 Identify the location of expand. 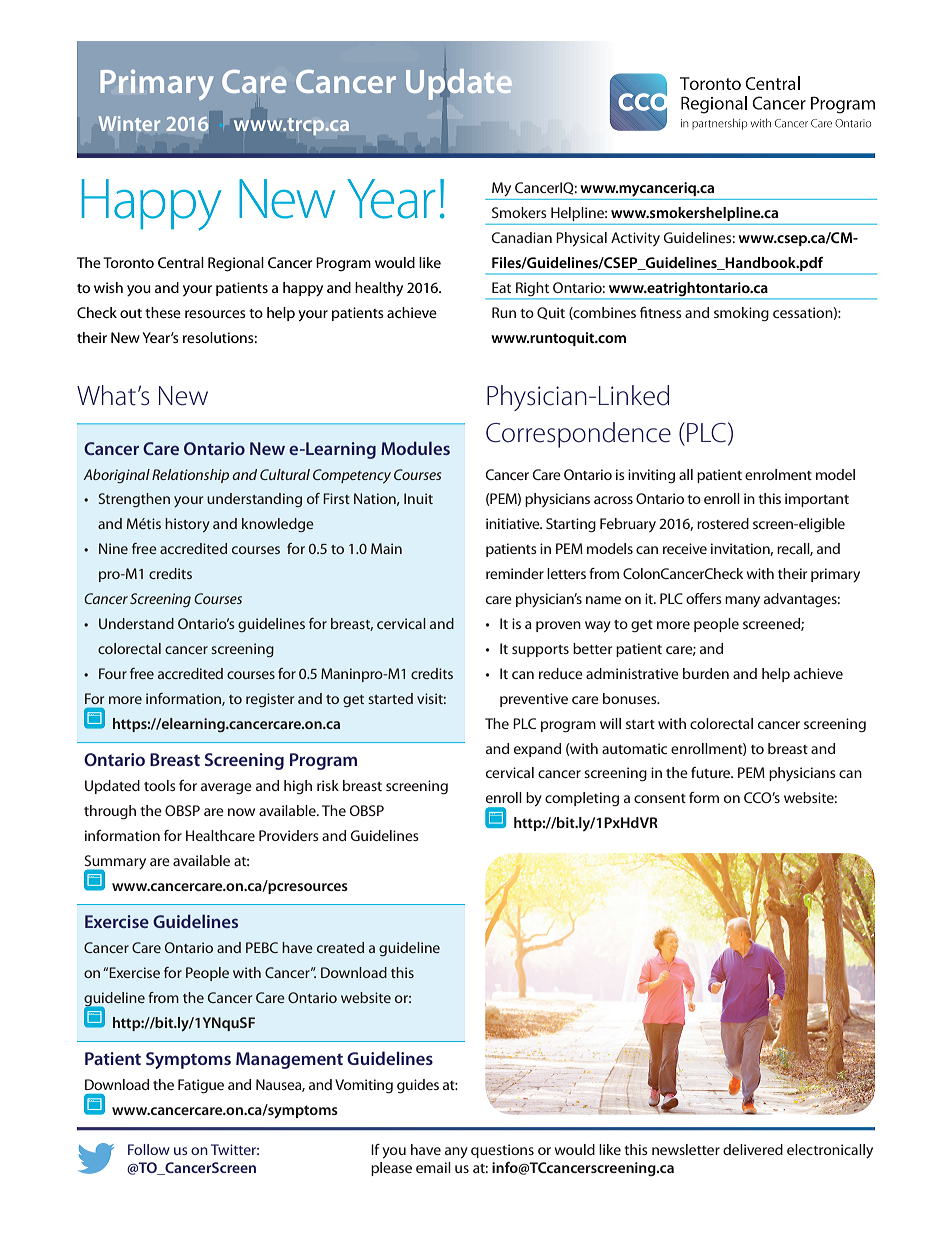
(537, 750).
